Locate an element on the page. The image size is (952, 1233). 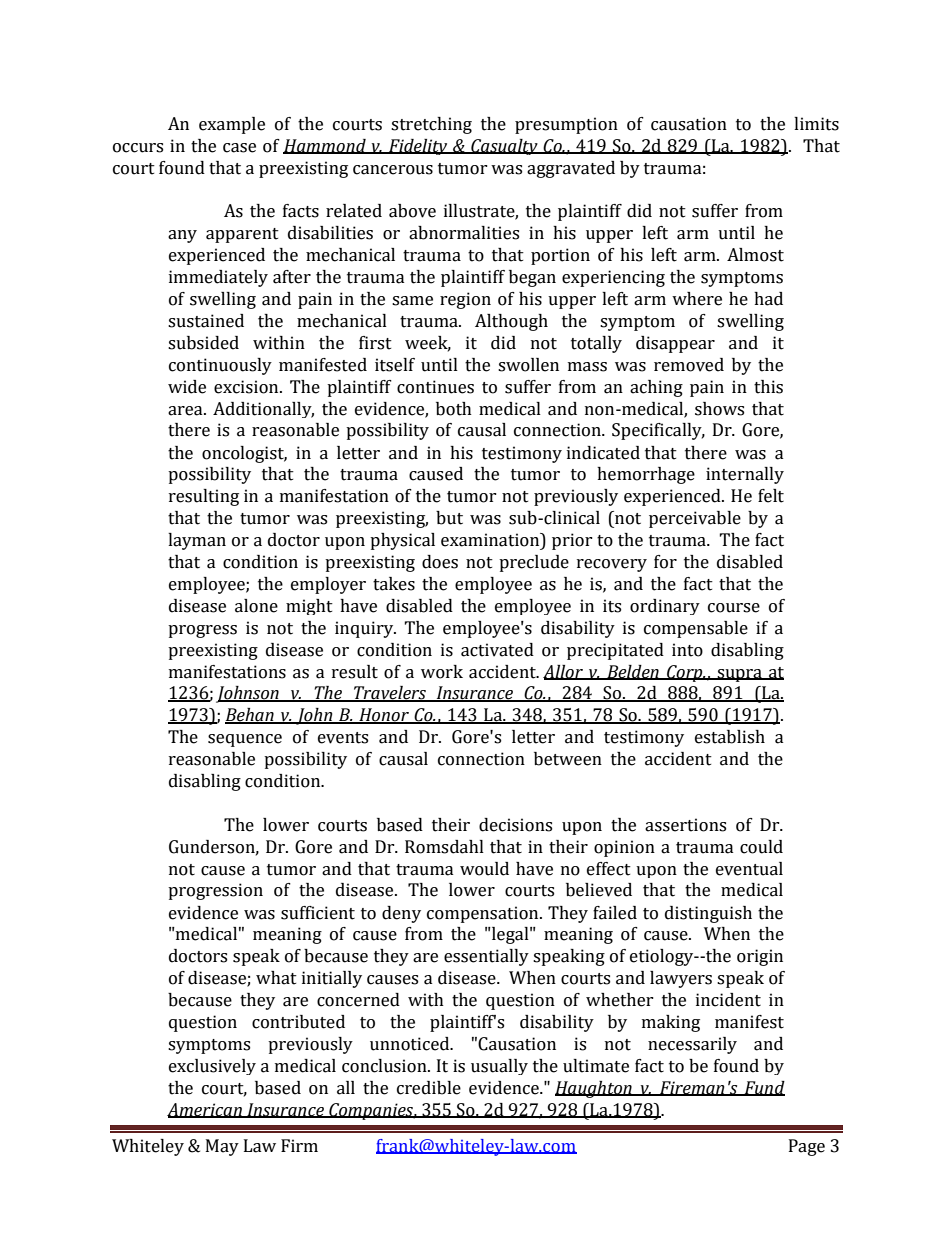
sufficient is located at coordinates (318, 913).
